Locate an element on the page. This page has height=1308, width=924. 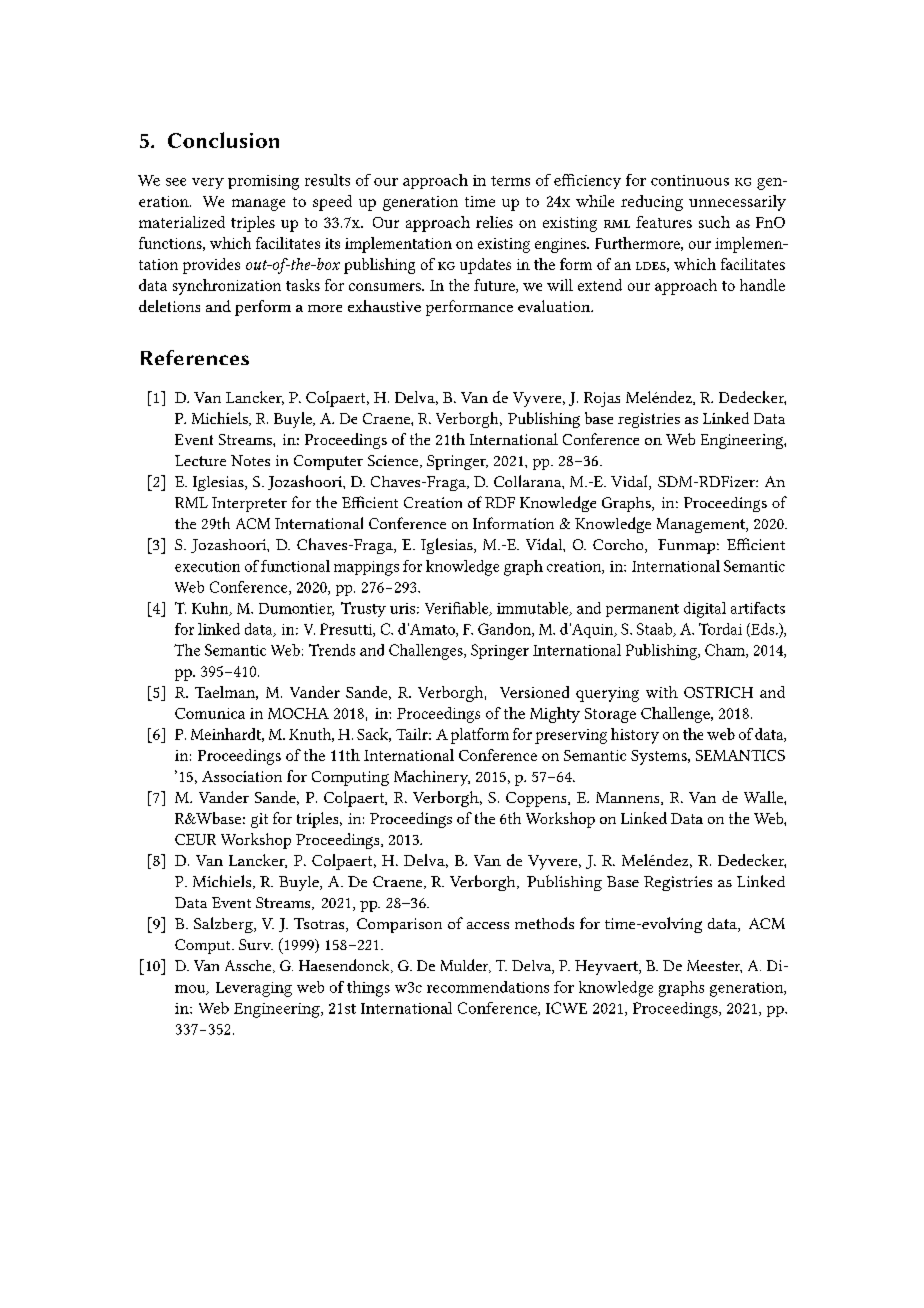
promising is located at coordinates (263, 182).
